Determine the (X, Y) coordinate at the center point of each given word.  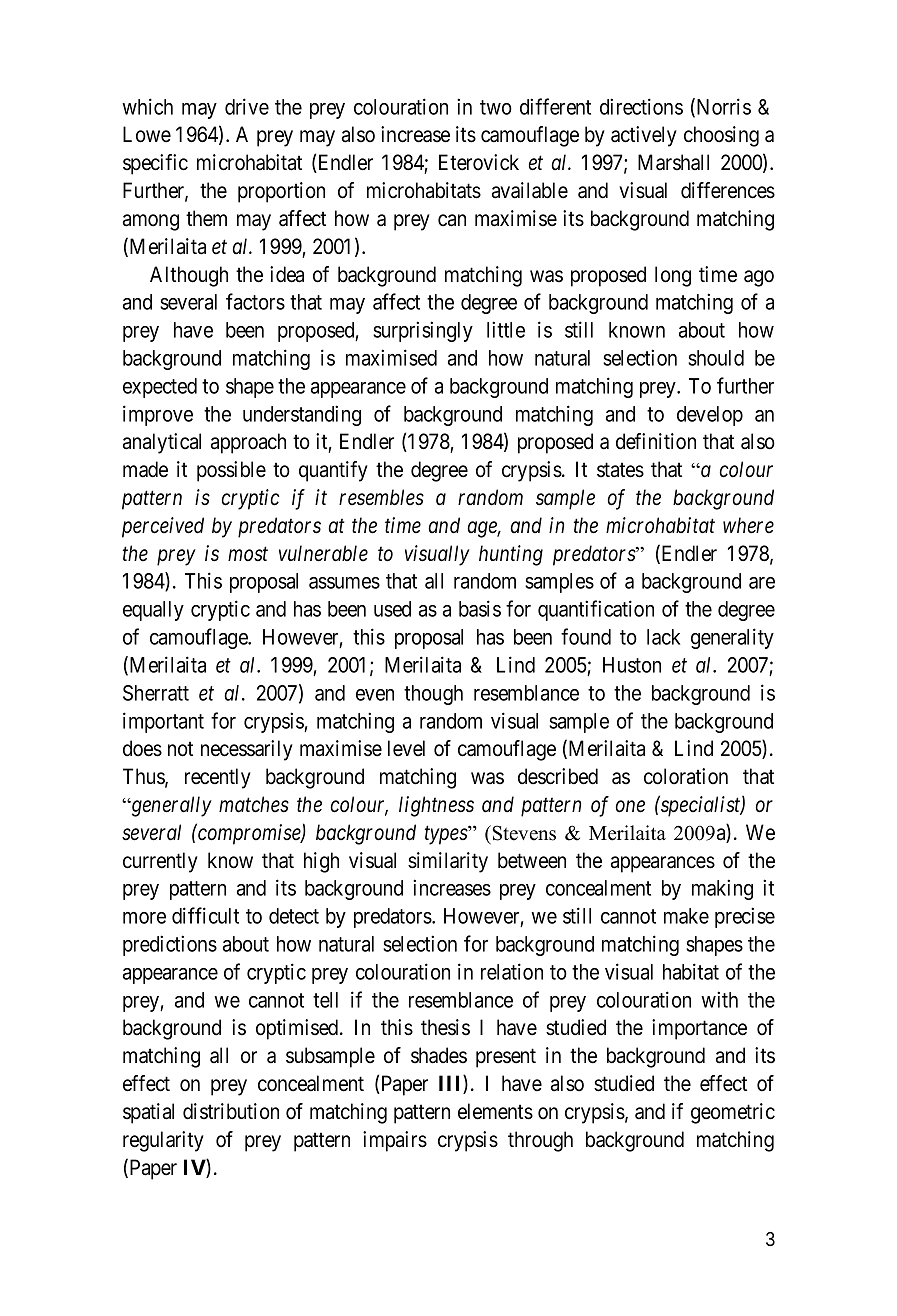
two (496, 107)
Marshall (673, 162)
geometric (733, 1113)
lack (663, 637)
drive (247, 106)
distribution (231, 1111)
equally (153, 611)
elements (495, 1111)
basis (480, 608)
